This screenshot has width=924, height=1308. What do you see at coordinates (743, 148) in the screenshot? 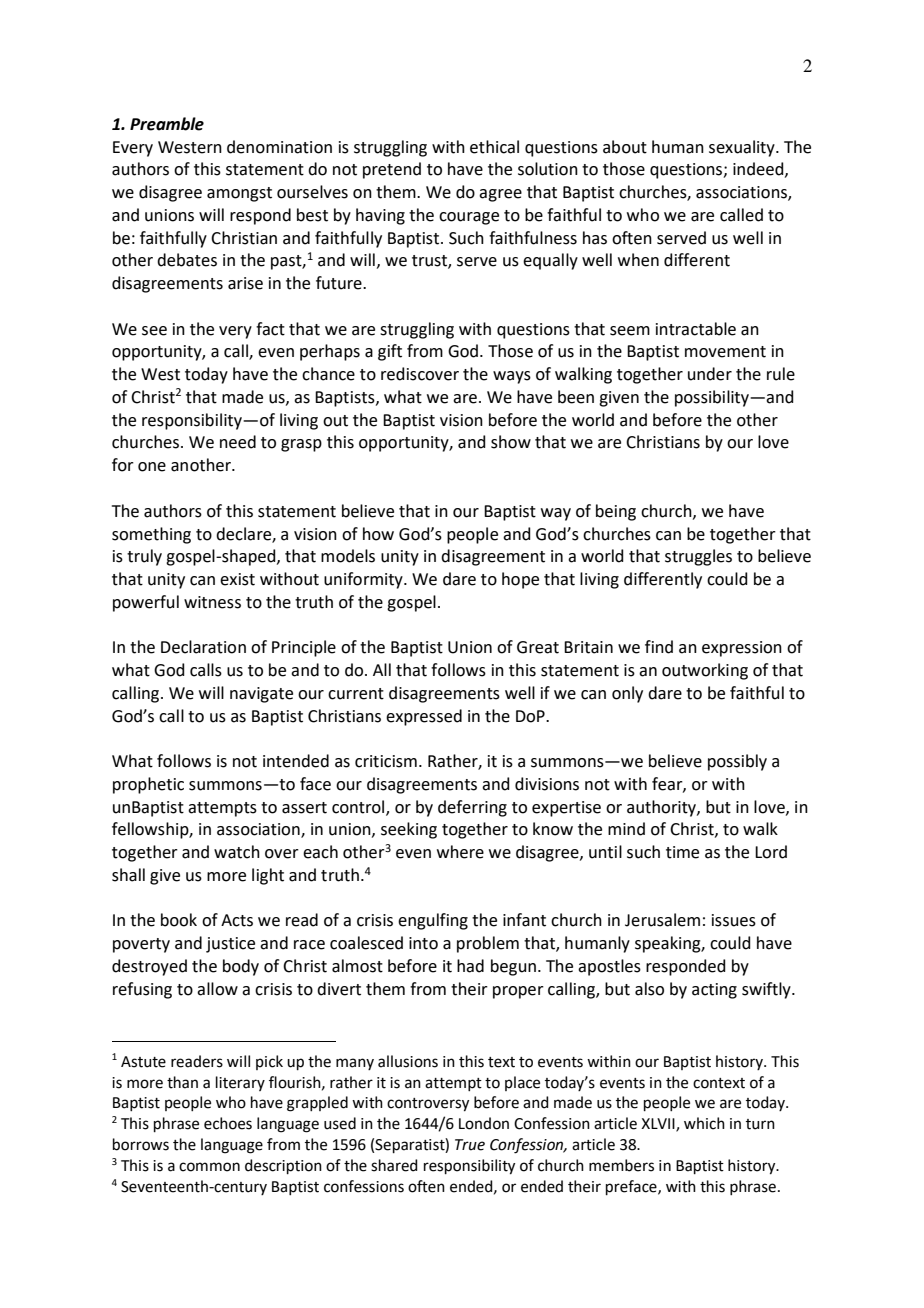
I see `sexuality` at bounding box center [743, 148].
